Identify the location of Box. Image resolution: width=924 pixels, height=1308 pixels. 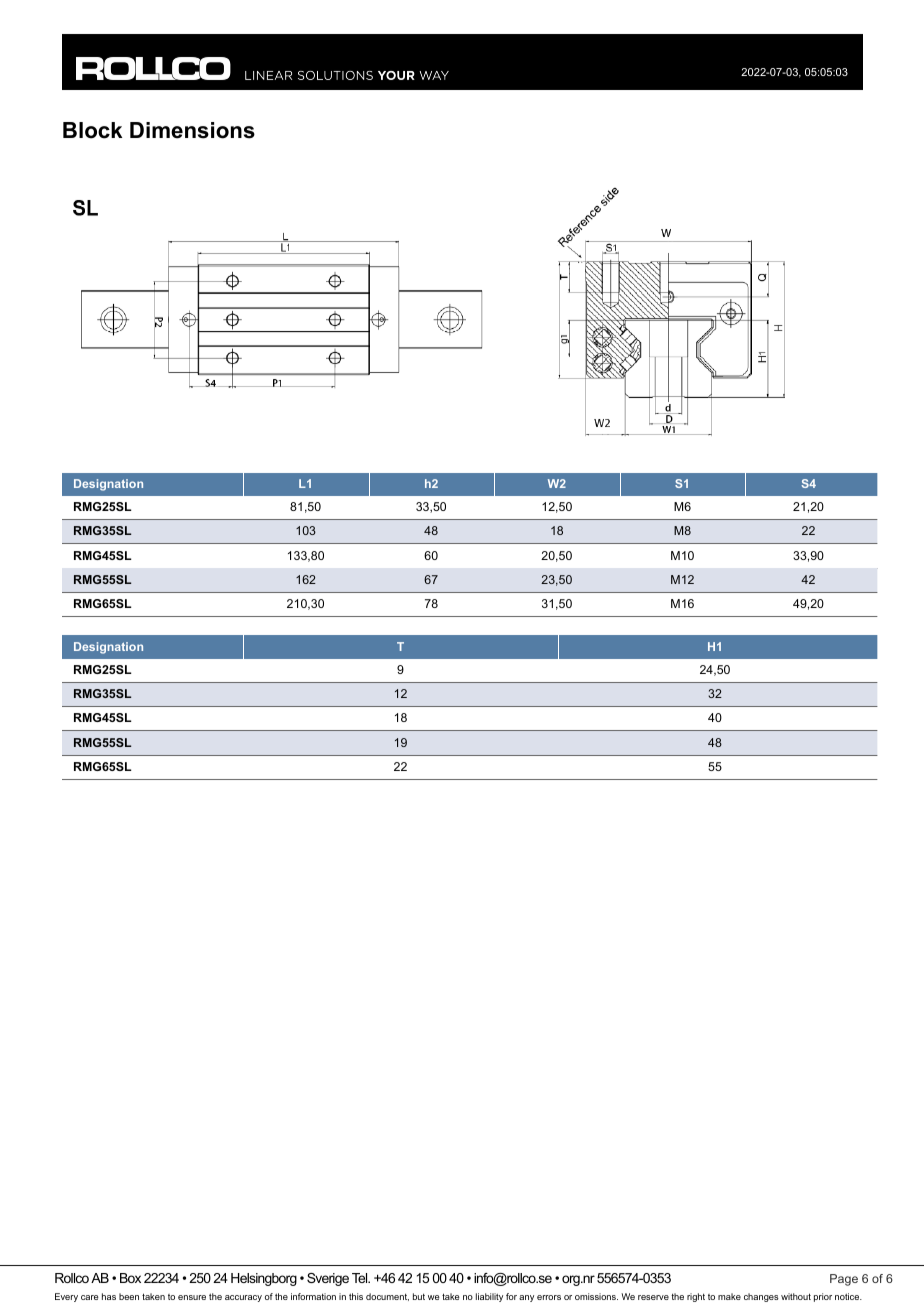
(130, 1278).
